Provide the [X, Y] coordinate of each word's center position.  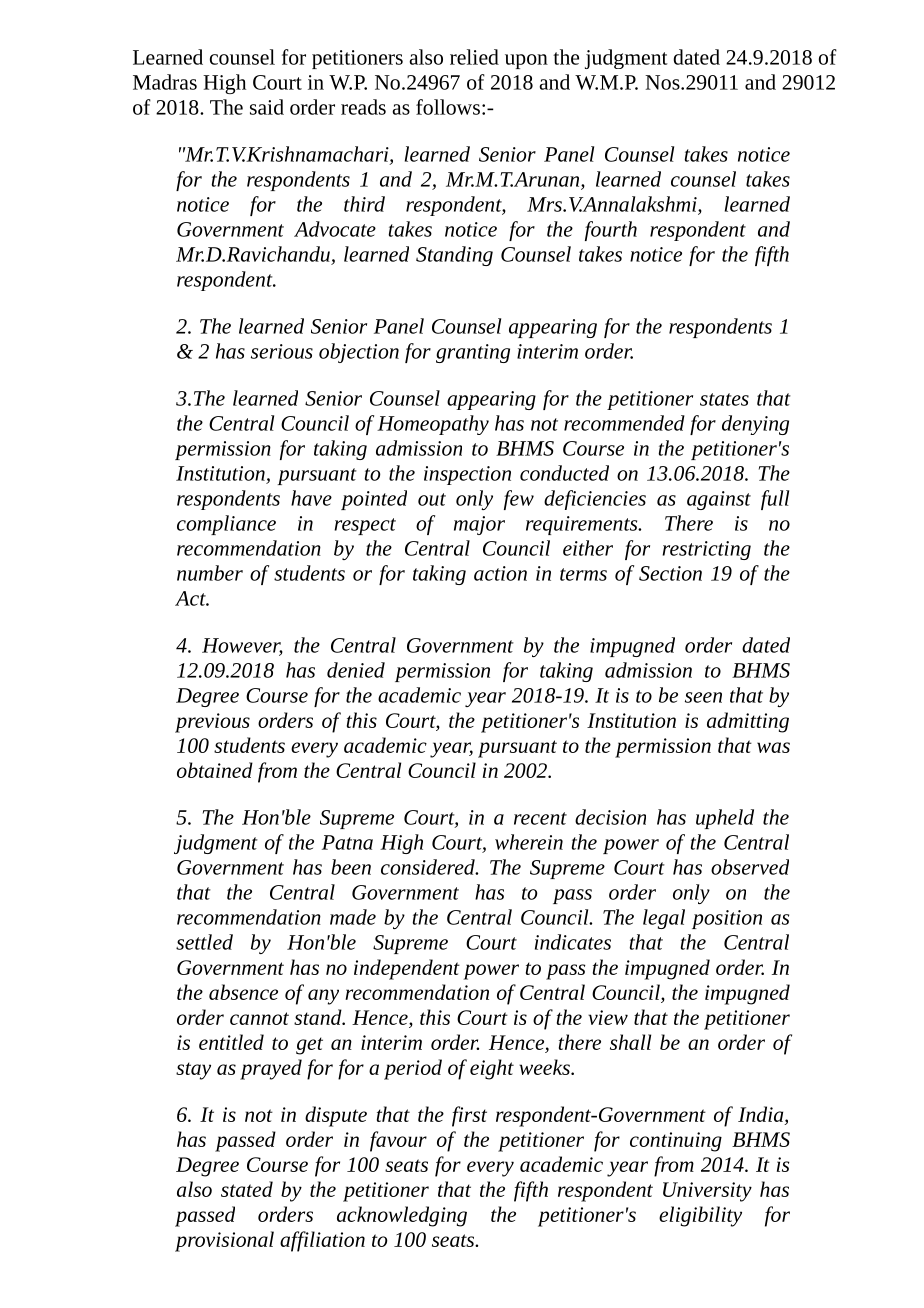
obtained [215, 770]
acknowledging [402, 1216]
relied [474, 57]
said [267, 107]
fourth [611, 231]
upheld [725, 819]
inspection [467, 475]
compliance [226, 525]
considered [429, 867]
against [719, 500]
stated [247, 1189]
